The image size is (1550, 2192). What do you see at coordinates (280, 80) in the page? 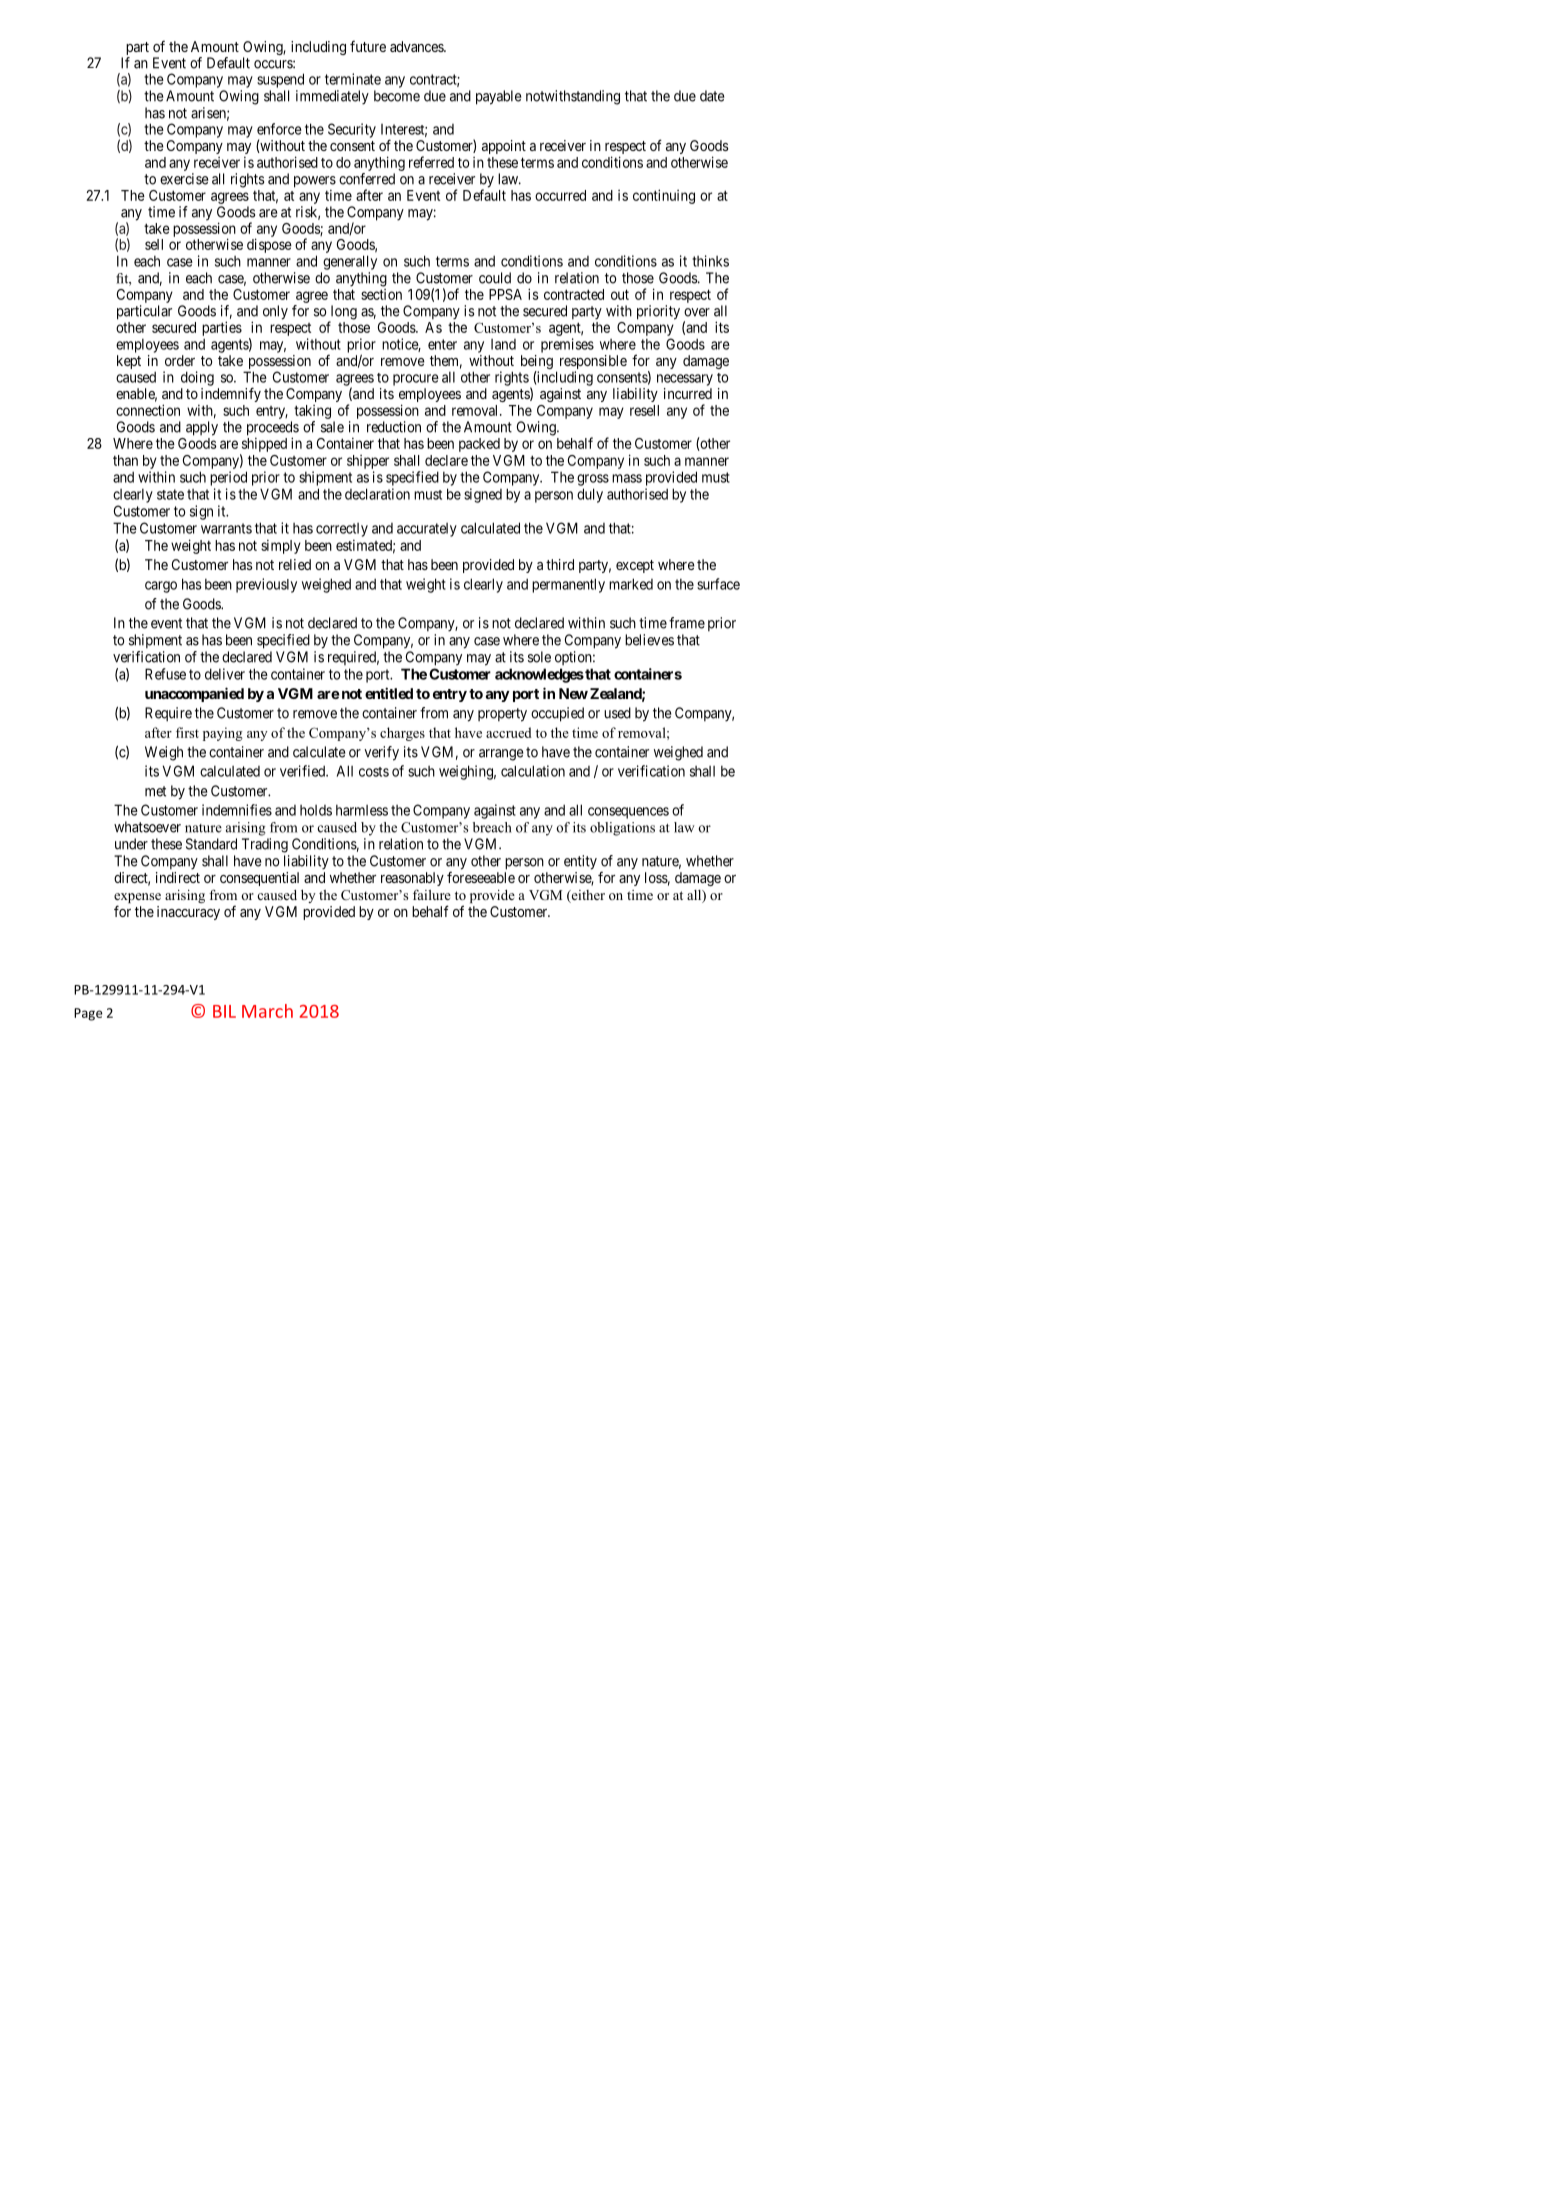
I see `suspend` at bounding box center [280, 80].
